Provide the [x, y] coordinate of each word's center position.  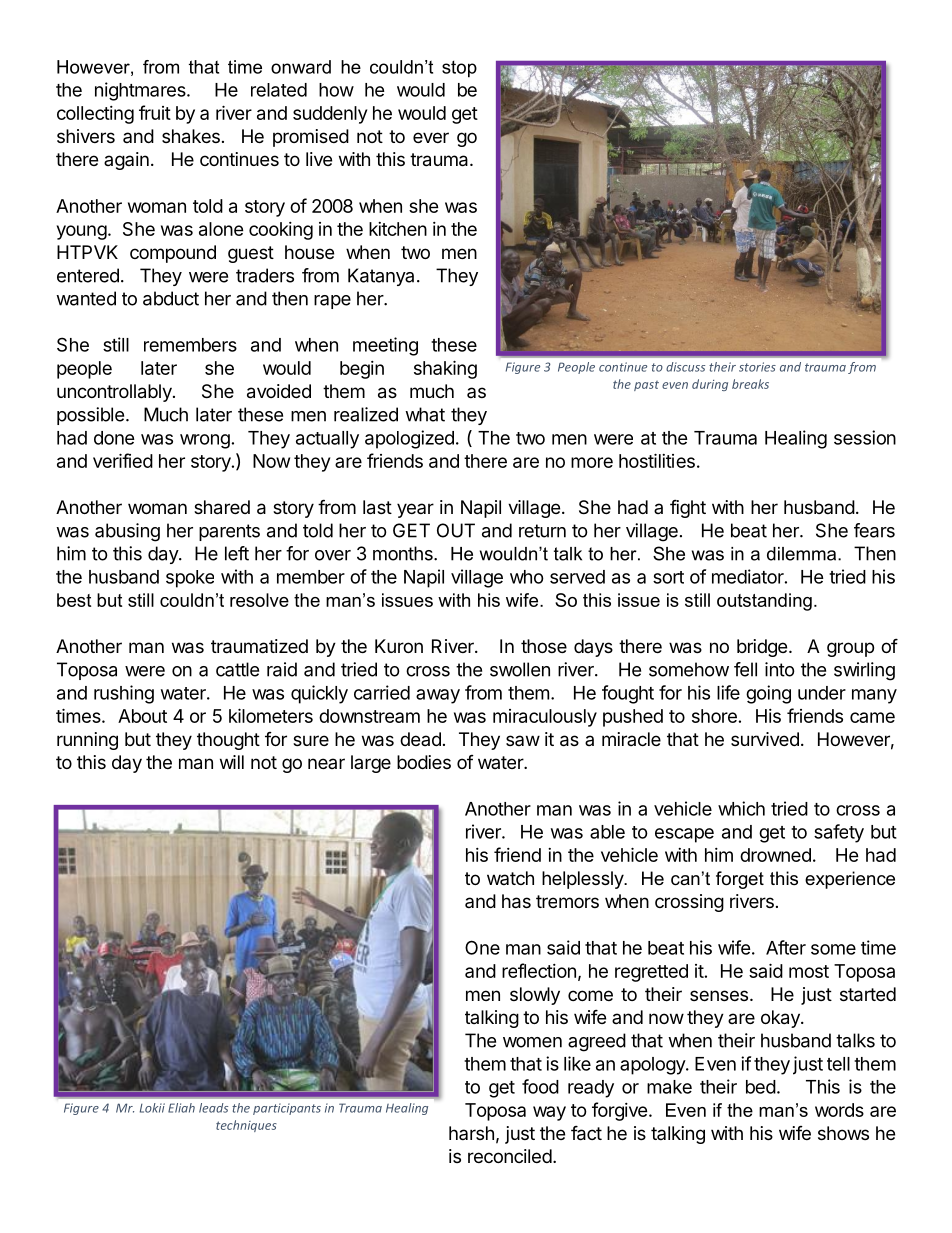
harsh [471, 1133]
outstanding [764, 602]
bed [761, 1087]
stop [459, 69]
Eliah [181, 1108]
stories [757, 367]
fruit [155, 112]
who [527, 577]
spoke [190, 579]
